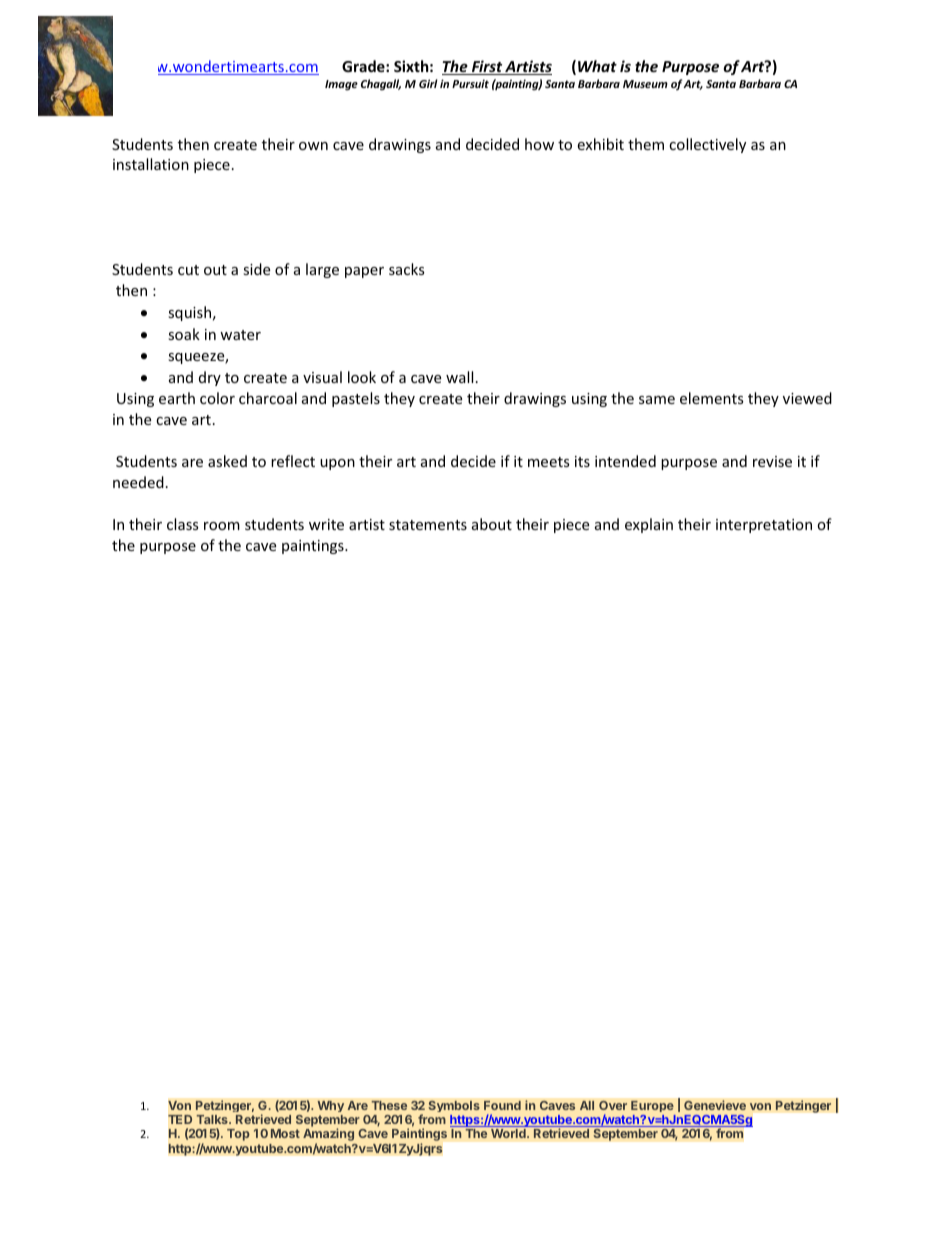 The image size is (952, 1233). What do you see at coordinates (459, 377) in the image?
I see `wall` at bounding box center [459, 377].
